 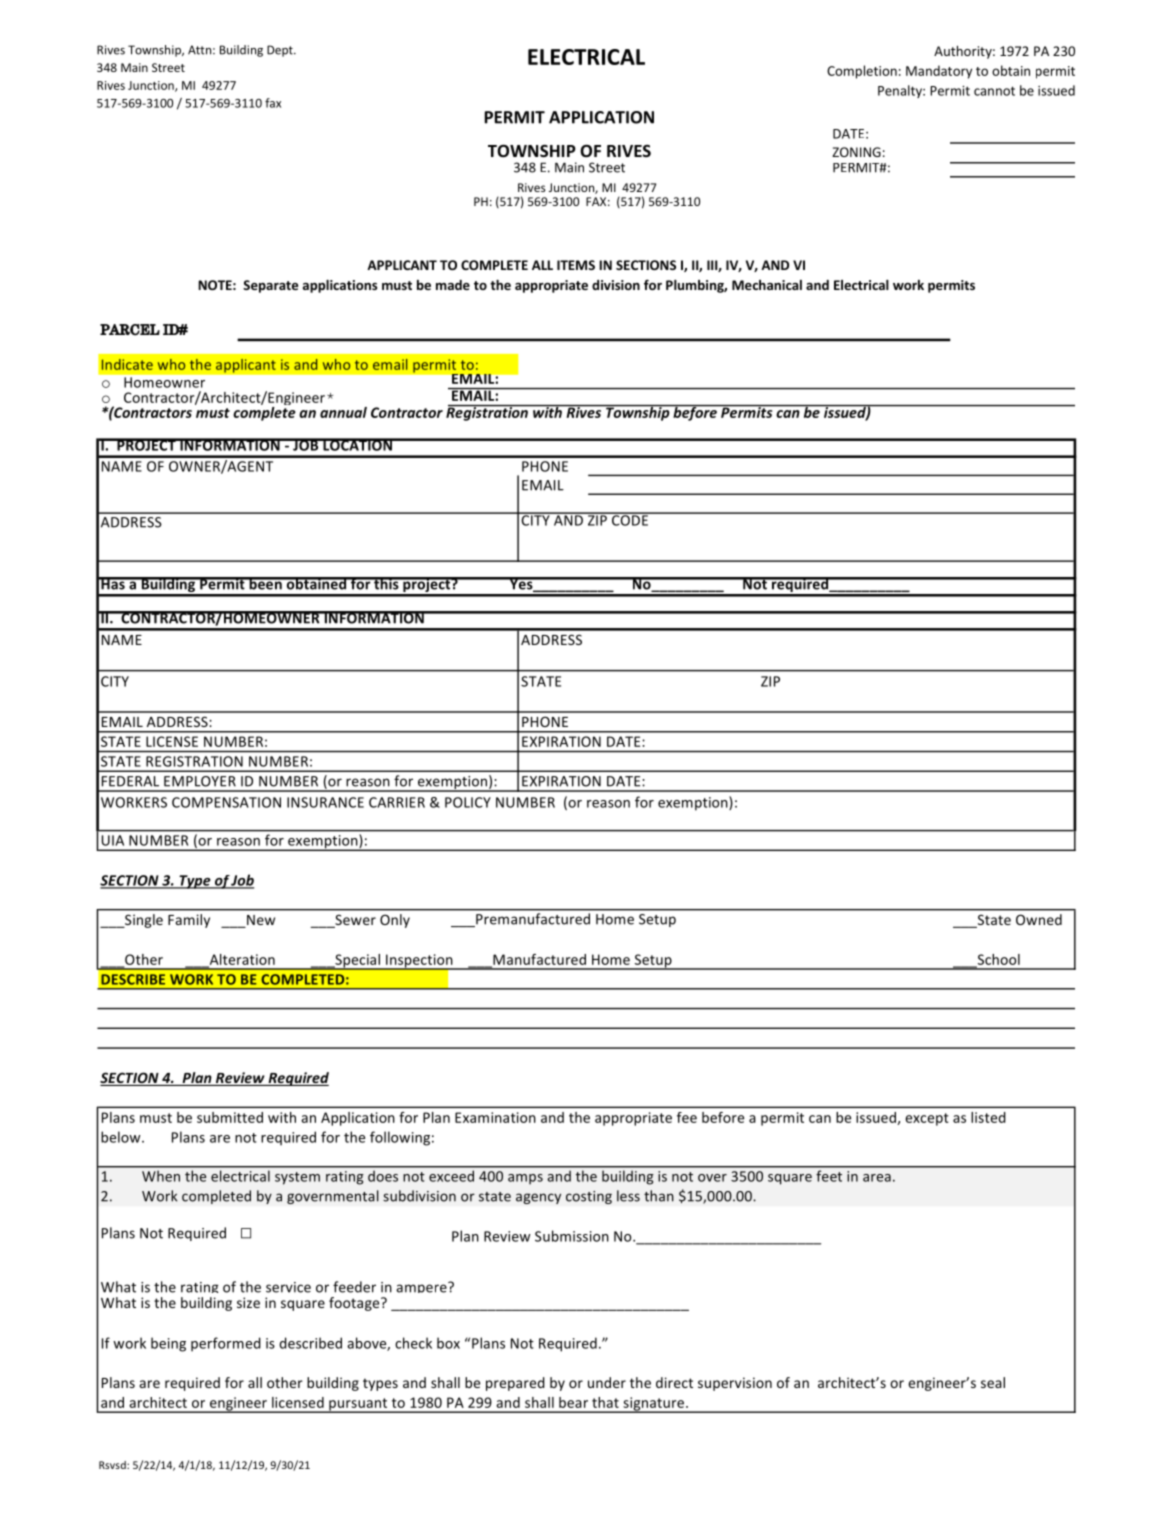 What do you see at coordinates (281, 51) in the screenshot?
I see `Dept` at bounding box center [281, 51].
